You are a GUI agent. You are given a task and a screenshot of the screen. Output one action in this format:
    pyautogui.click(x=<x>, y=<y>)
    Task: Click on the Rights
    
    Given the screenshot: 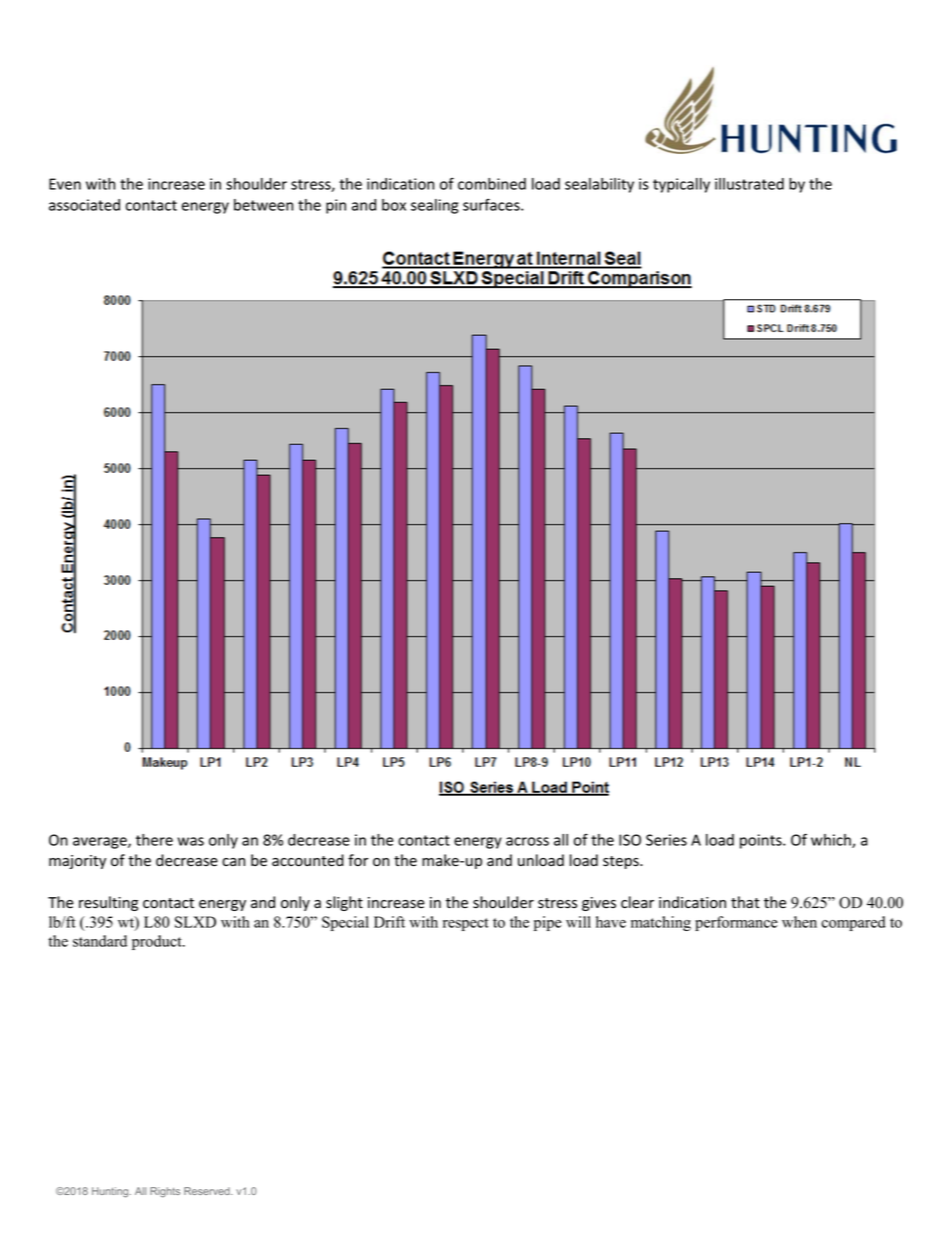 What is the action you would take?
    pyautogui.click(x=165, y=1192)
